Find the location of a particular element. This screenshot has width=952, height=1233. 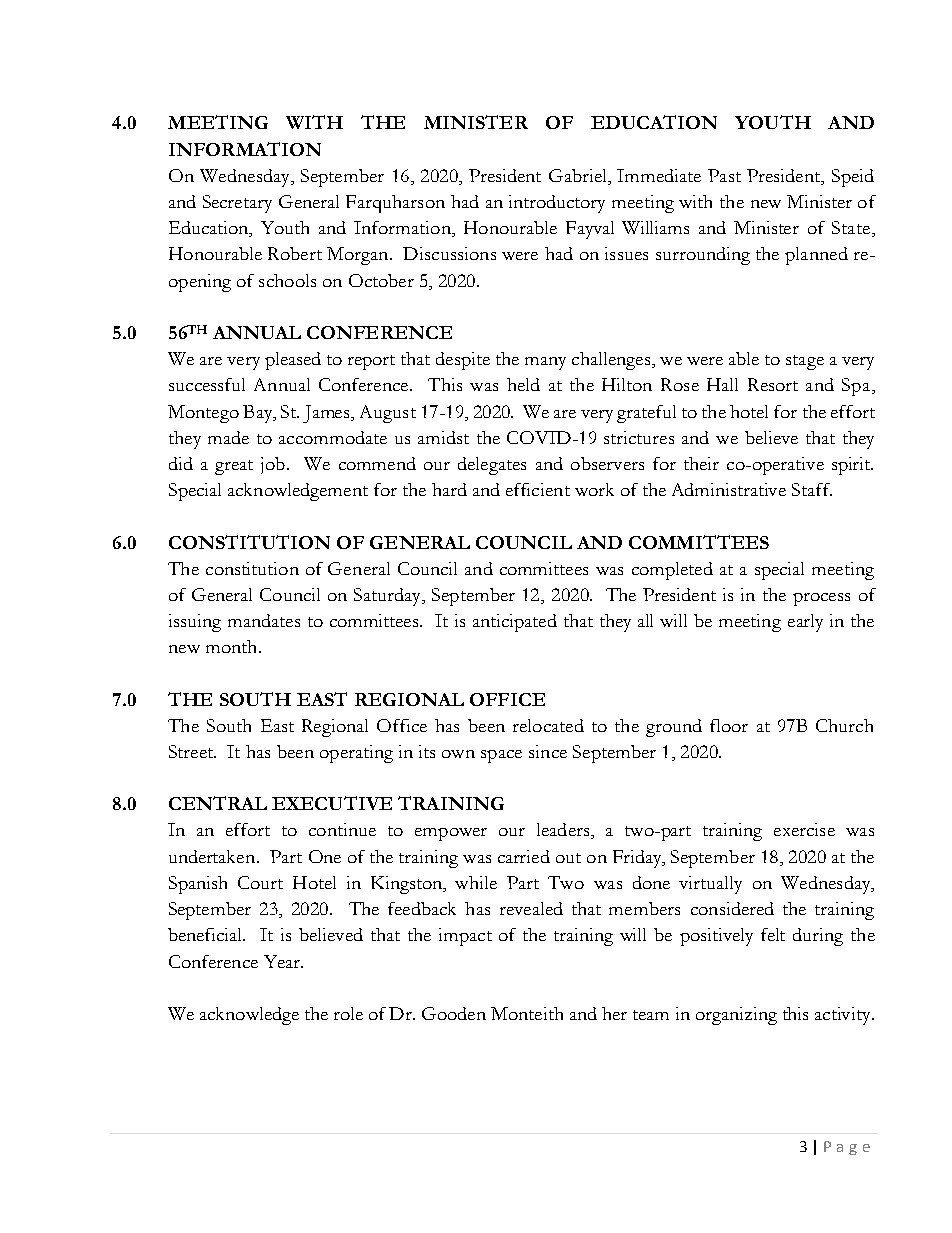

delegates is located at coordinates (492, 466).
